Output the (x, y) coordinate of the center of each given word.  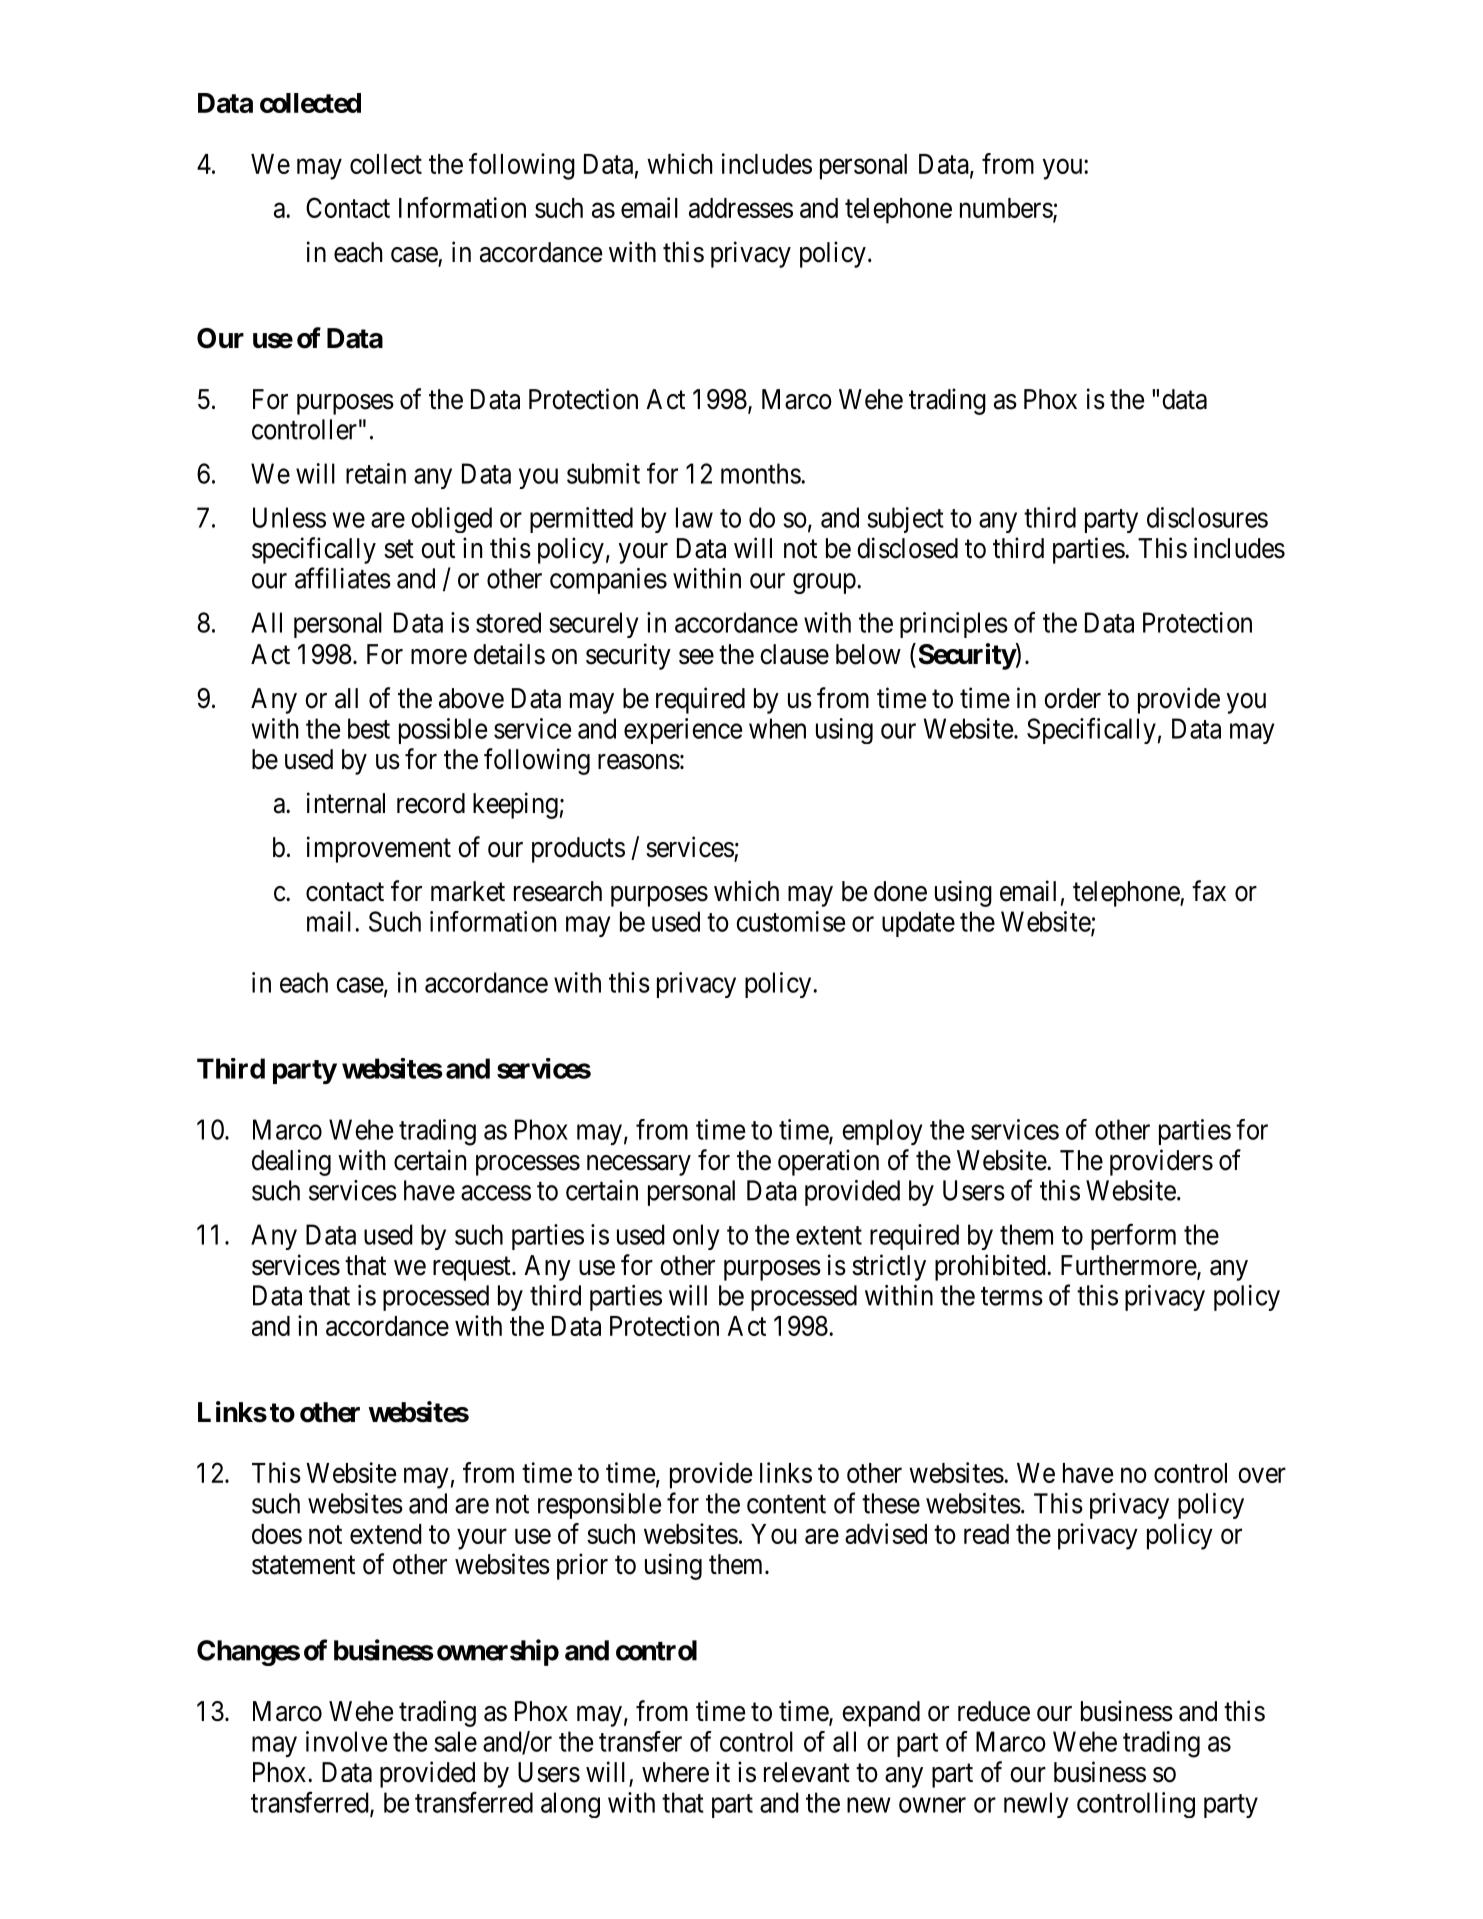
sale (455, 1741)
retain (376, 473)
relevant (807, 1772)
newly (1036, 1805)
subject (905, 520)
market (468, 891)
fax (1209, 891)
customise (790, 921)
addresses (741, 208)
